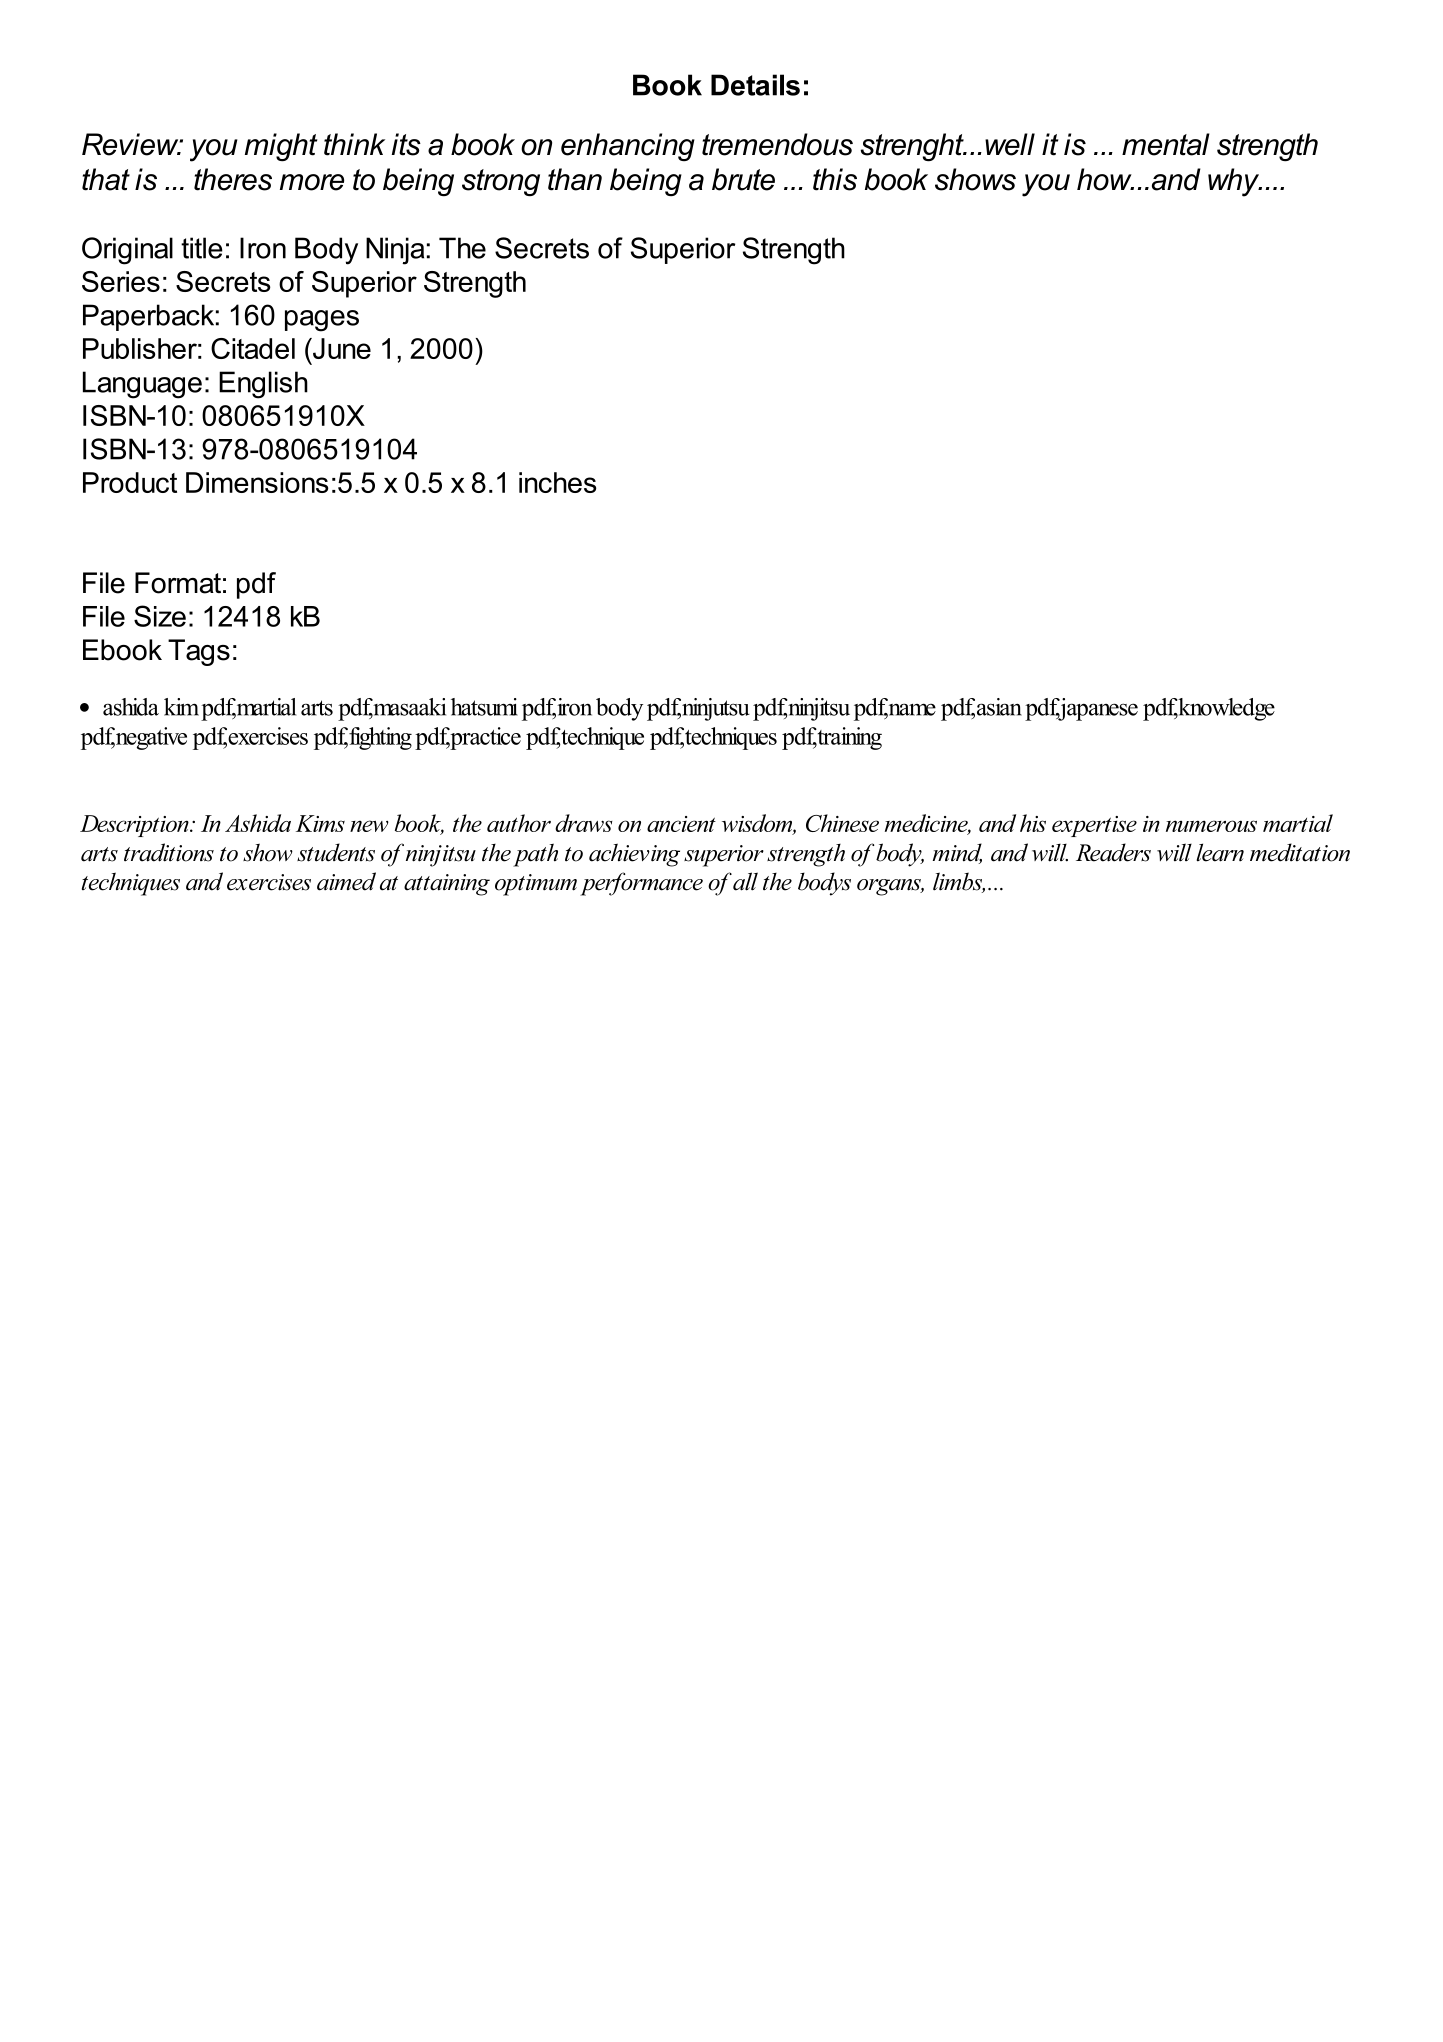  I want to click on numerous, so click(1211, 826).
